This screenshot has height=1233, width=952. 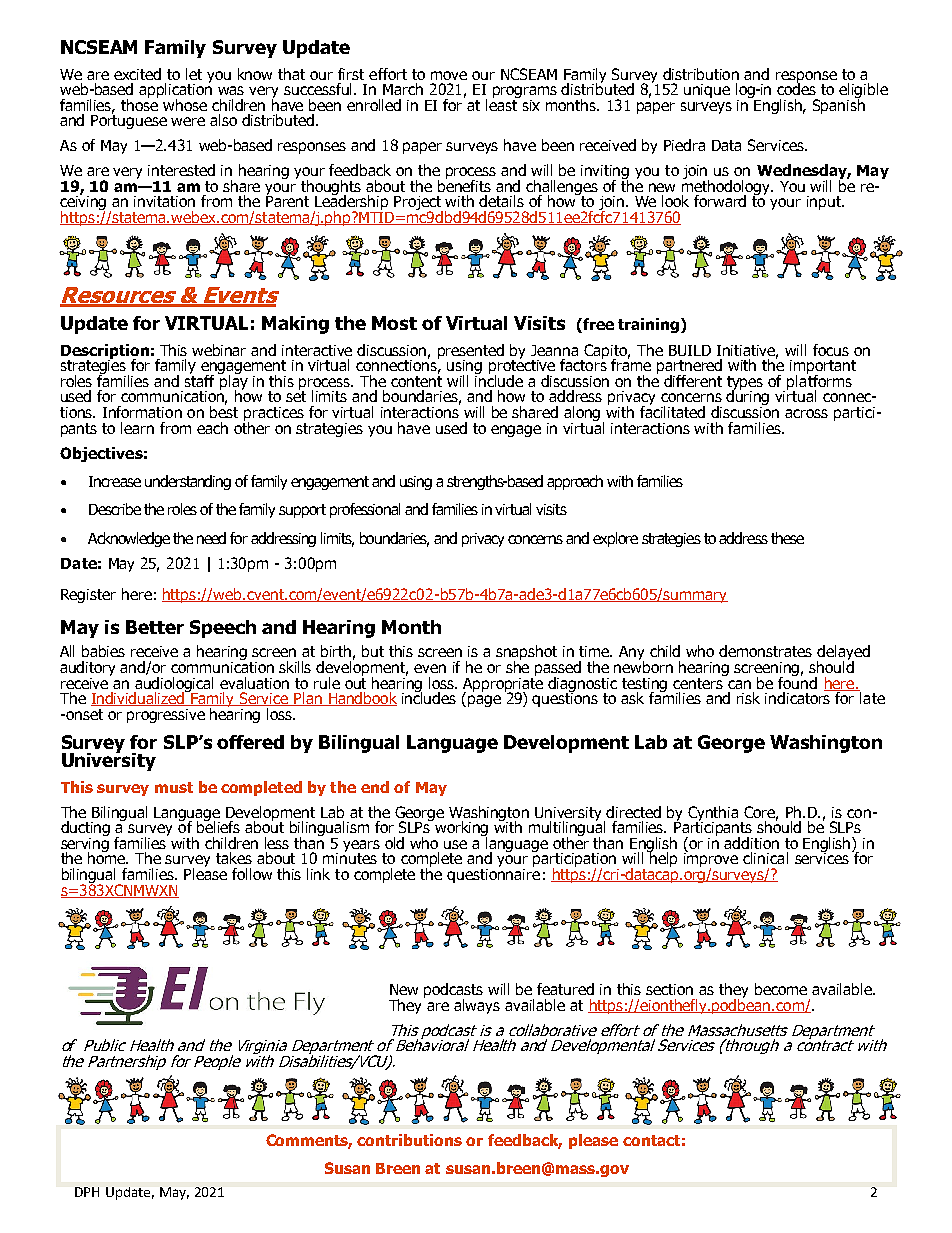 I want to click on follow, so click(x=252, y=874).
